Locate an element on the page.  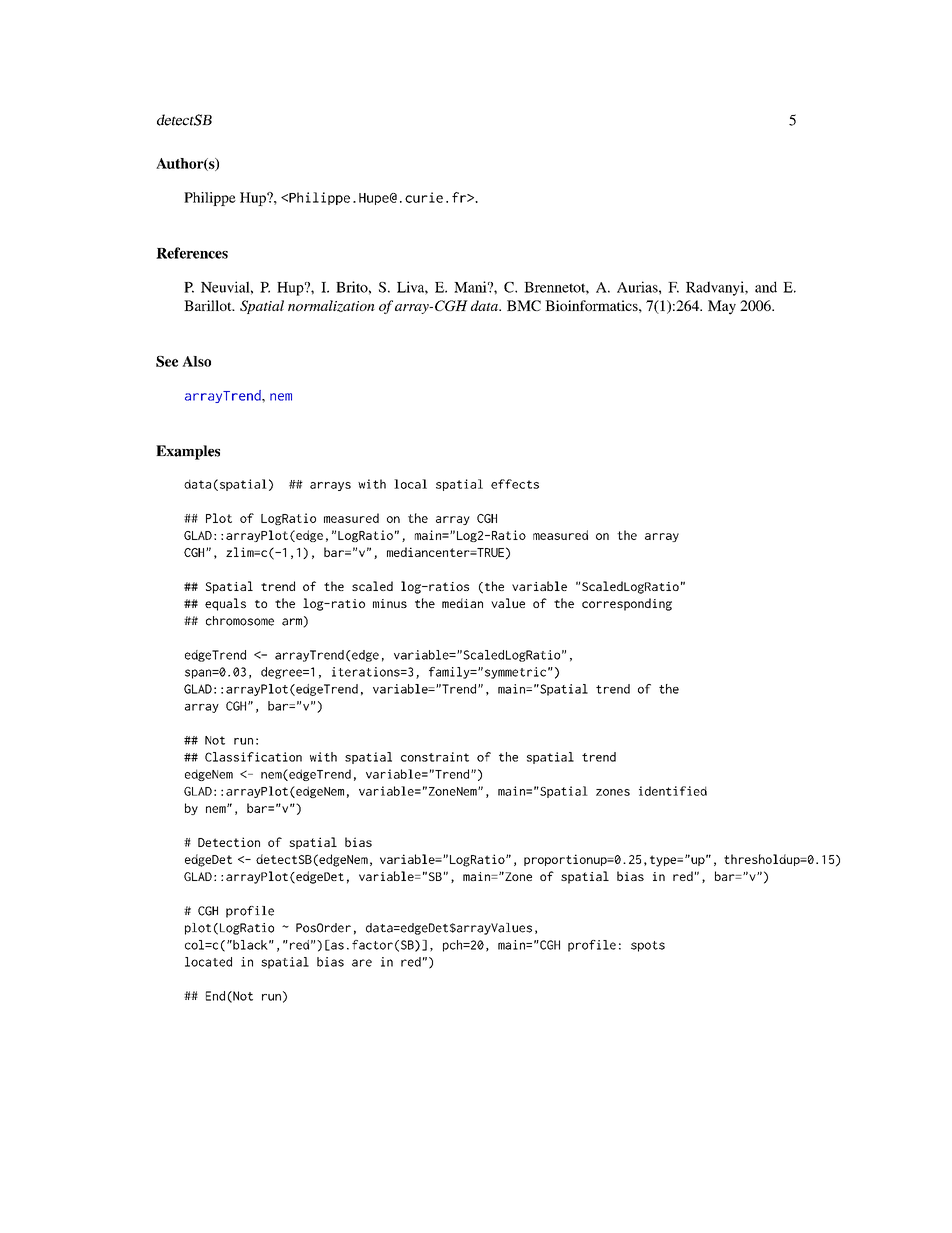
are is located at coordinates (362, 963).
